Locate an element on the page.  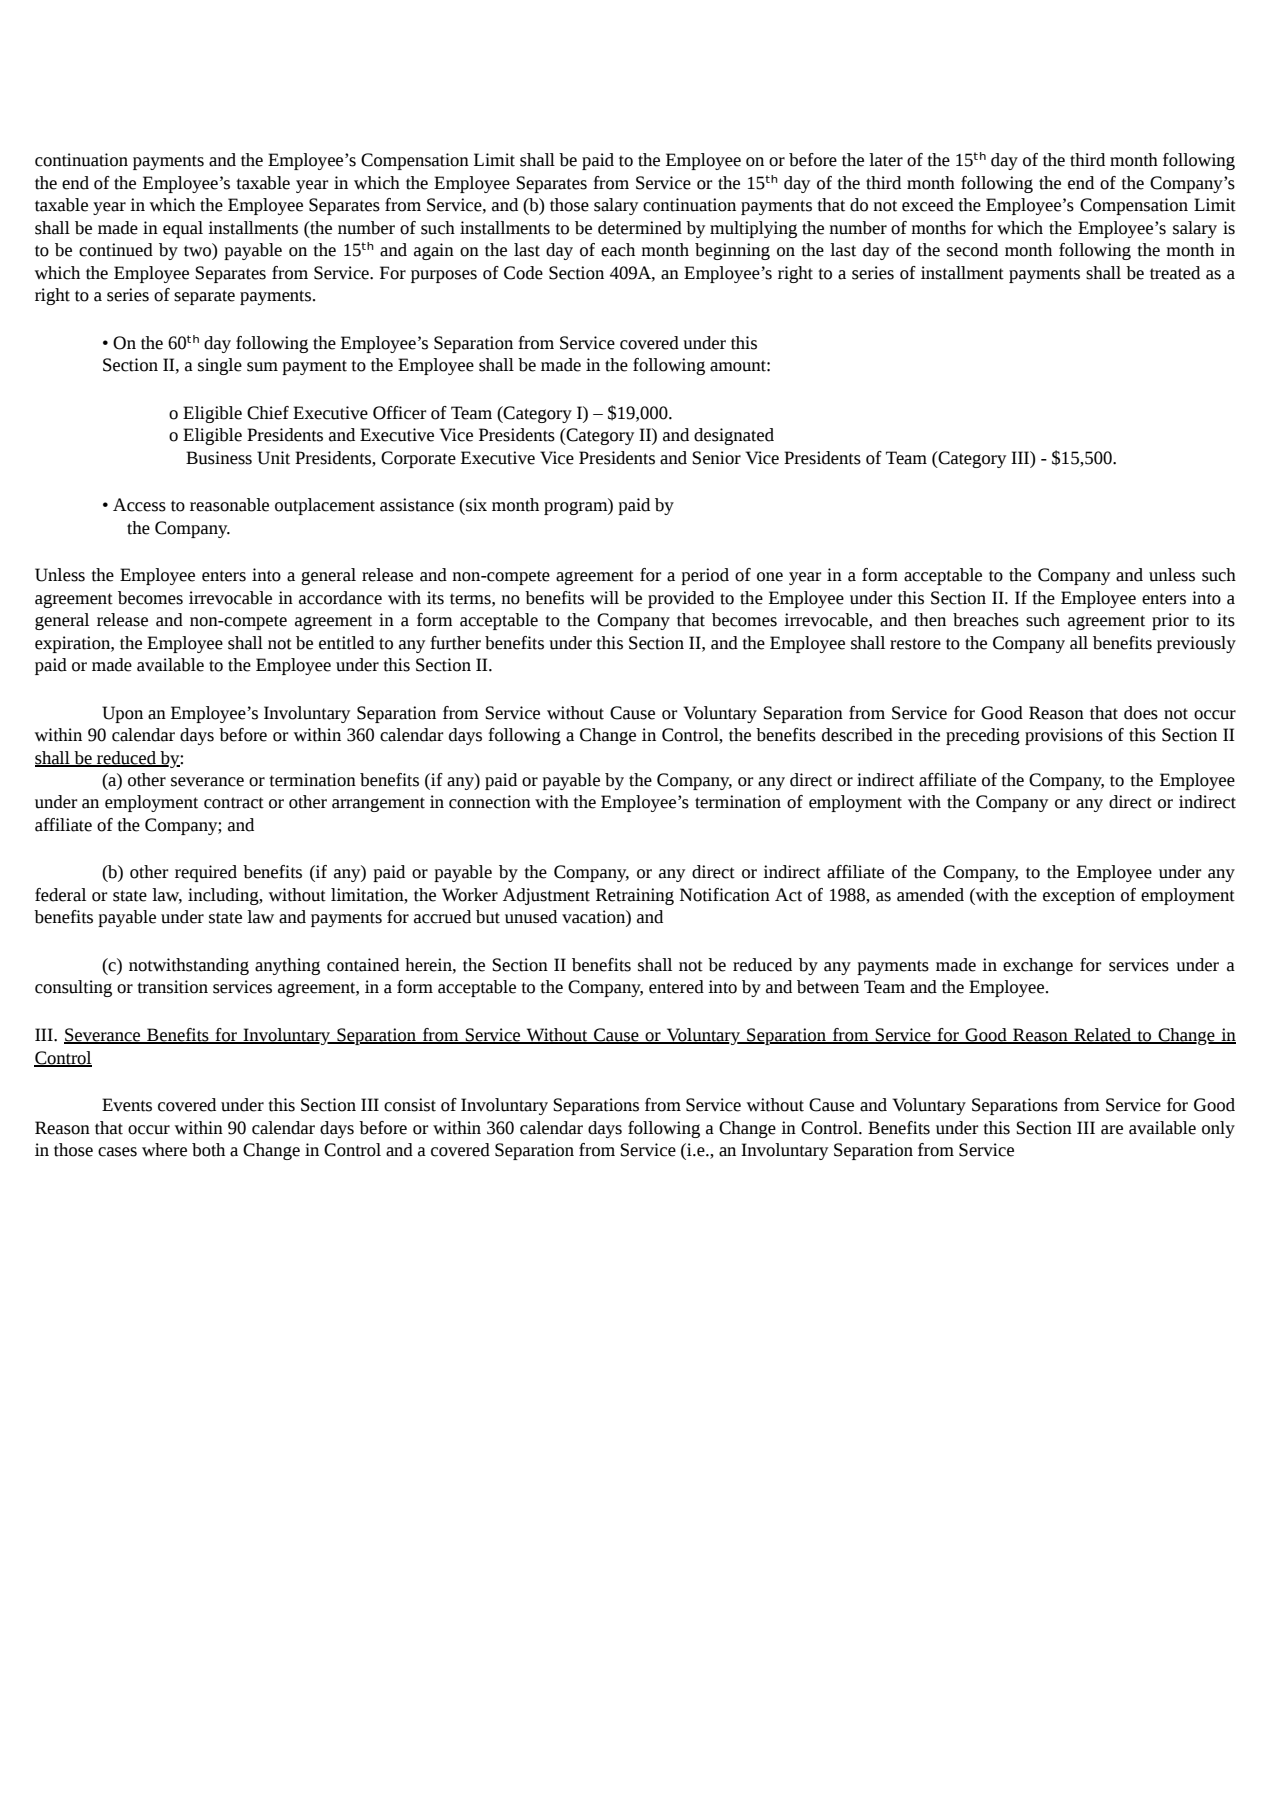
determined is located at coordinates (640, 228).
